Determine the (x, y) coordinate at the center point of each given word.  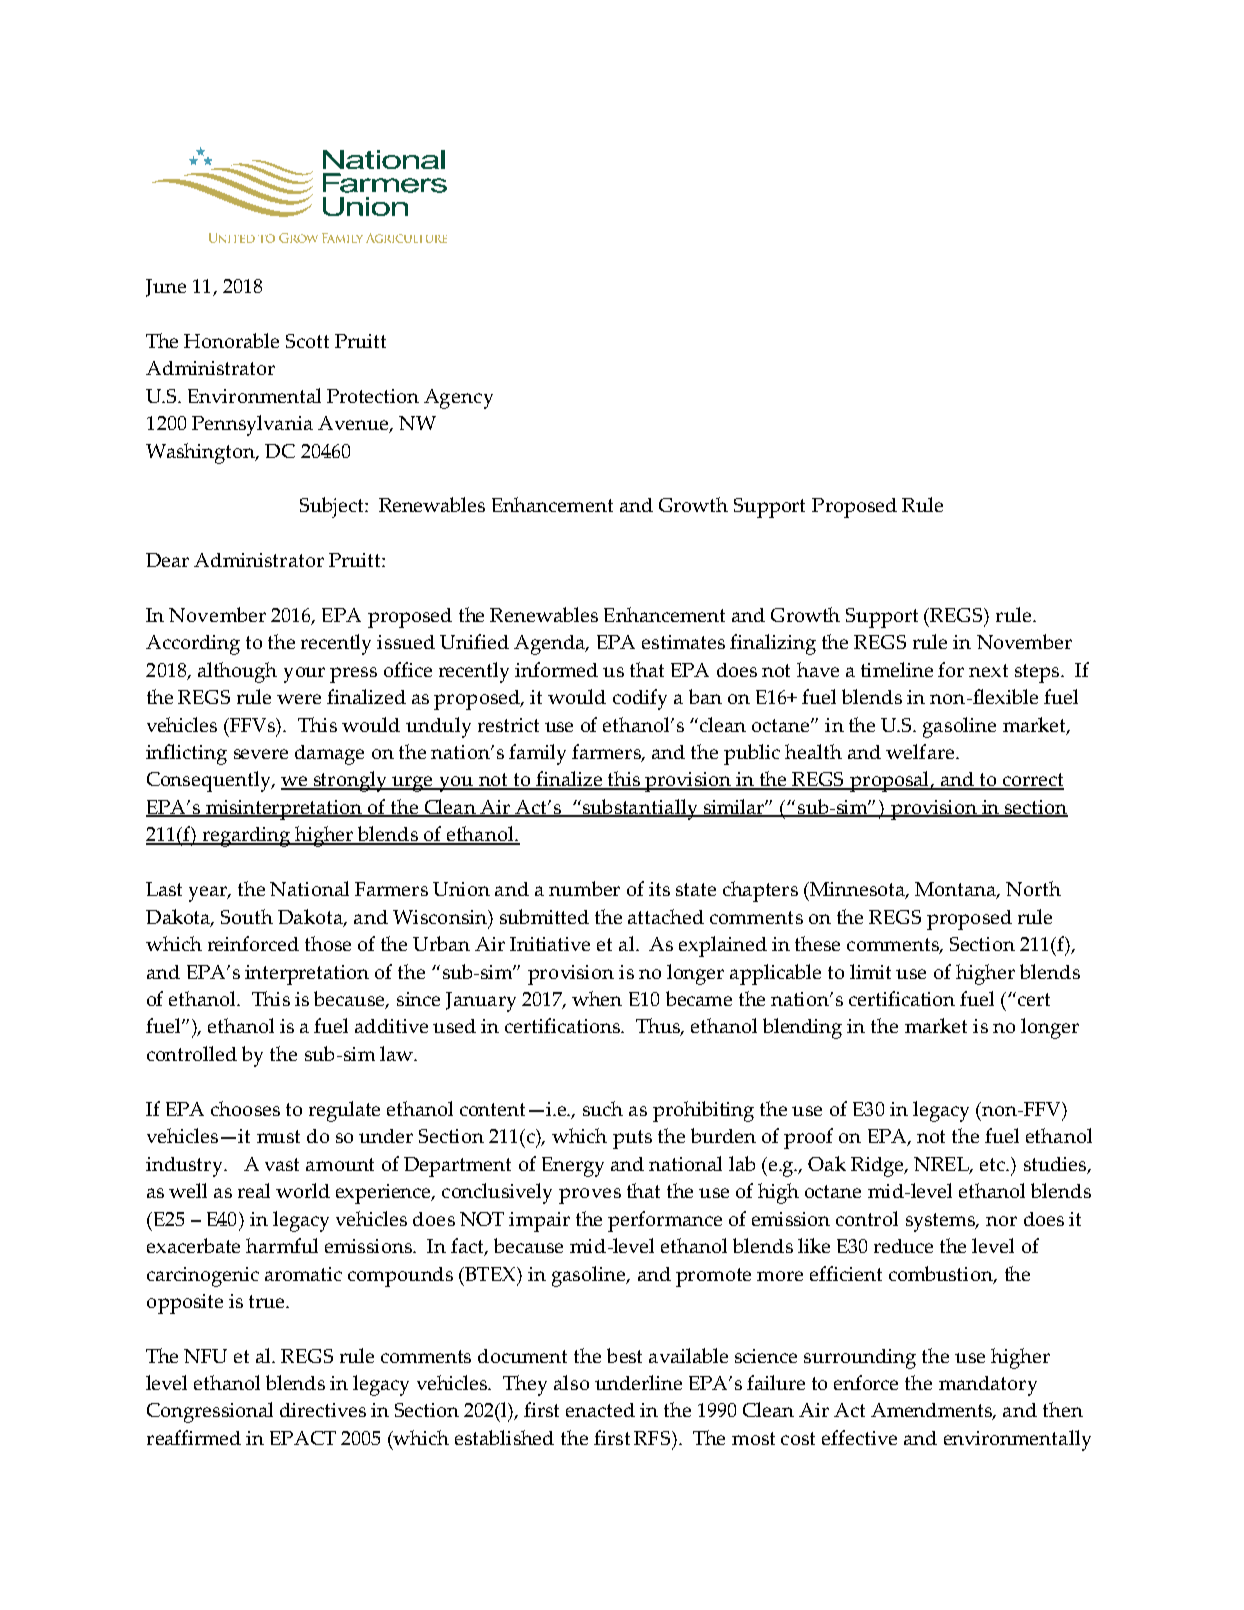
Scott (307, 341)
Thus (659, 1027)
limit (870, 971)
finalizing (773, 644)
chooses (245, 1108)
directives (323, 1410)
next (988, 670)
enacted (600, 1410)
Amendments (933, 1411)
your (304, 675)
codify (640, 699)
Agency (458, 399)
